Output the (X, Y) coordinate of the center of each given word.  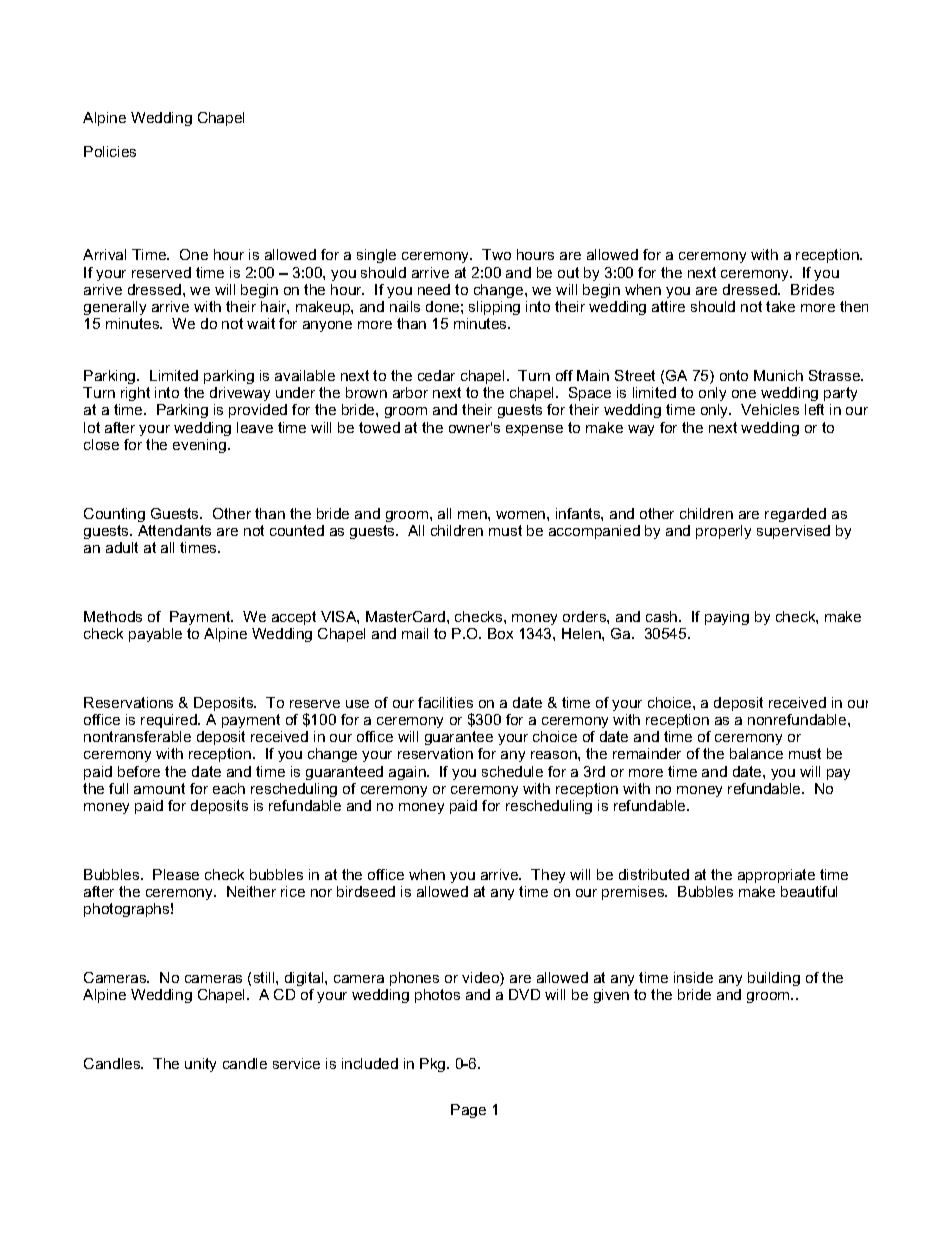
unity (200, 1065)
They (548, 876)
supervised (793, 532)
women (522, 515)
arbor (410, 392)
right (135, 394)
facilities (445, 702)
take (780, 306)
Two (496, 254)
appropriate (776, 876)
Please (176, 874)
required (170, 721)
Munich (778, 375)
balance (756, 753)
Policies (110, 151)
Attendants (174, 530)
